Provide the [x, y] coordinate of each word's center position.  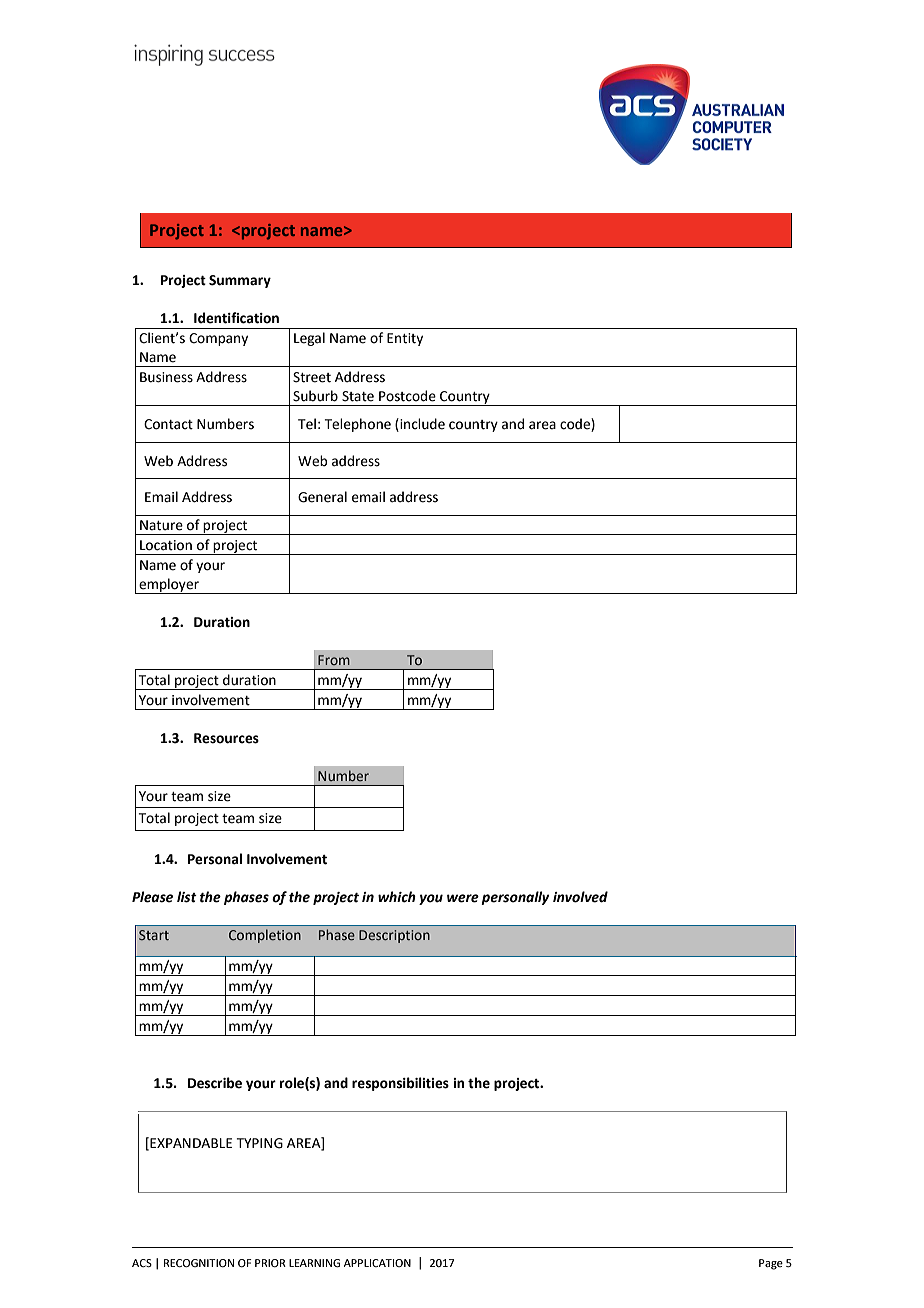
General [322, 497]
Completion [265, 936]
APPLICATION [377, 1263]
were [463, 898]
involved [580, 897]
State [358, 396]
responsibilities [400, 1084]
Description [394, 936]
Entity [405, 339]
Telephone [358, 425]
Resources [226, 738]
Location [166, 545]
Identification [236, 318]
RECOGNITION [199, 1263]
